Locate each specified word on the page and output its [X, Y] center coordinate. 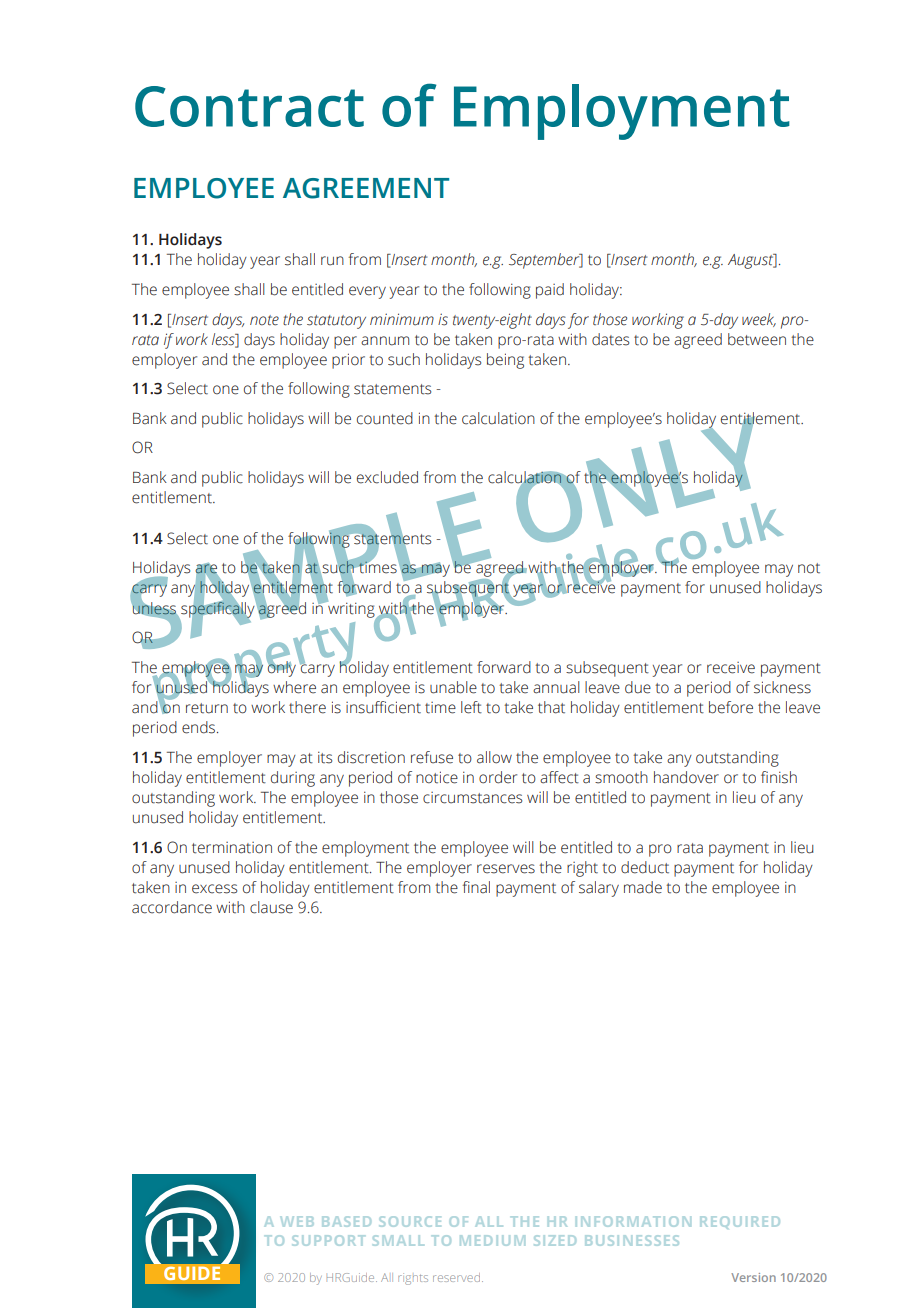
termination [232, 848]
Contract [249, 106]
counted [385, 418]
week [759, 320]
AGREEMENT [366, 188]
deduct [645, 867]
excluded [387, 477]
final [476, 887]
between [757, 339]
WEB [297, 1221]
